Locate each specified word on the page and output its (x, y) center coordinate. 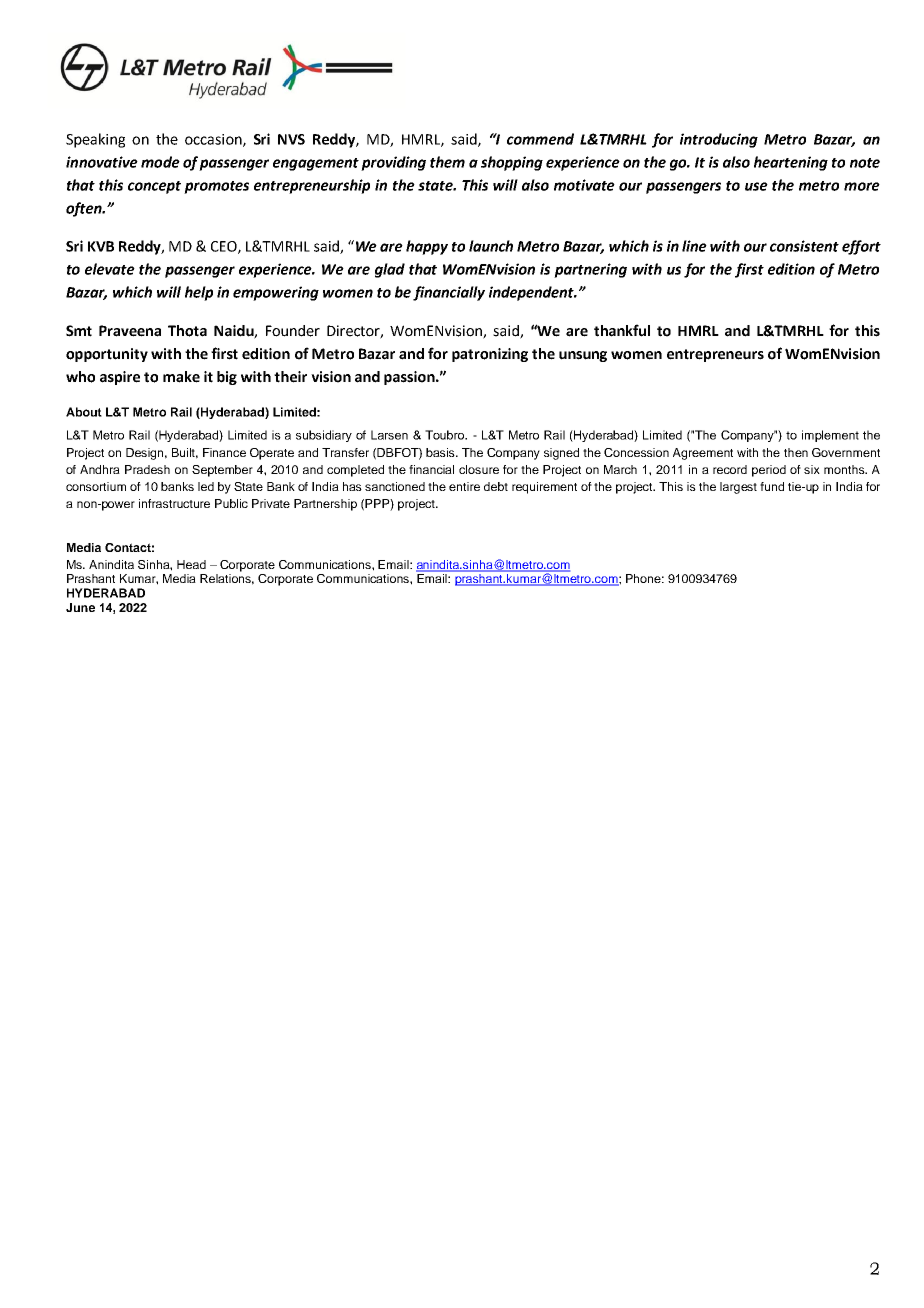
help (199, 293)
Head (191, 564)
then (796, 452)
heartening (791, 163)
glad (390, 270)
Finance (224, 452)
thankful (622, 330)
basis (441, 452)
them (447, 162)
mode (160, 162)
